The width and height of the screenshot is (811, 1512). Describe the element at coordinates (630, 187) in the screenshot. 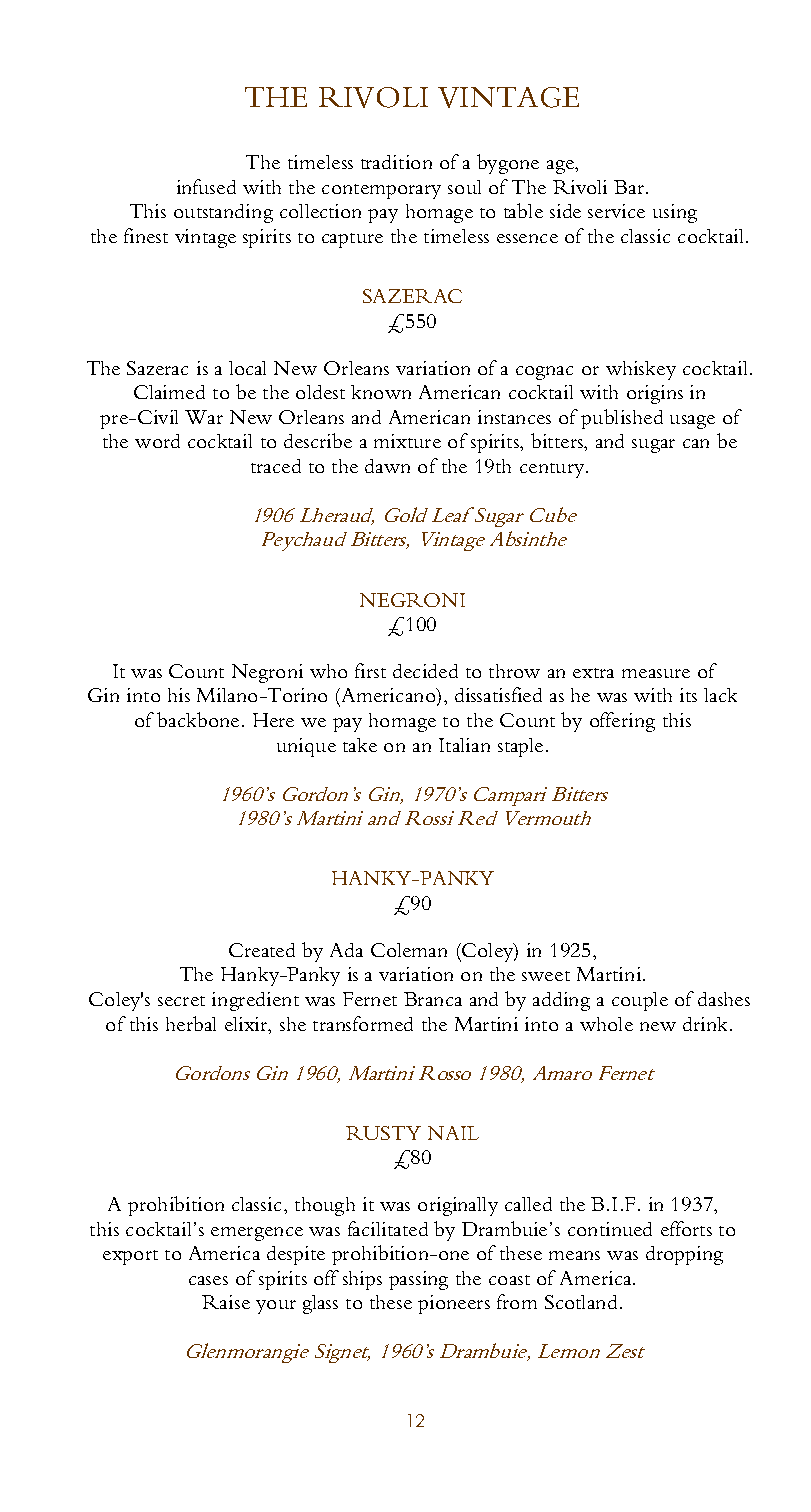

I see `Bar` at that location.
